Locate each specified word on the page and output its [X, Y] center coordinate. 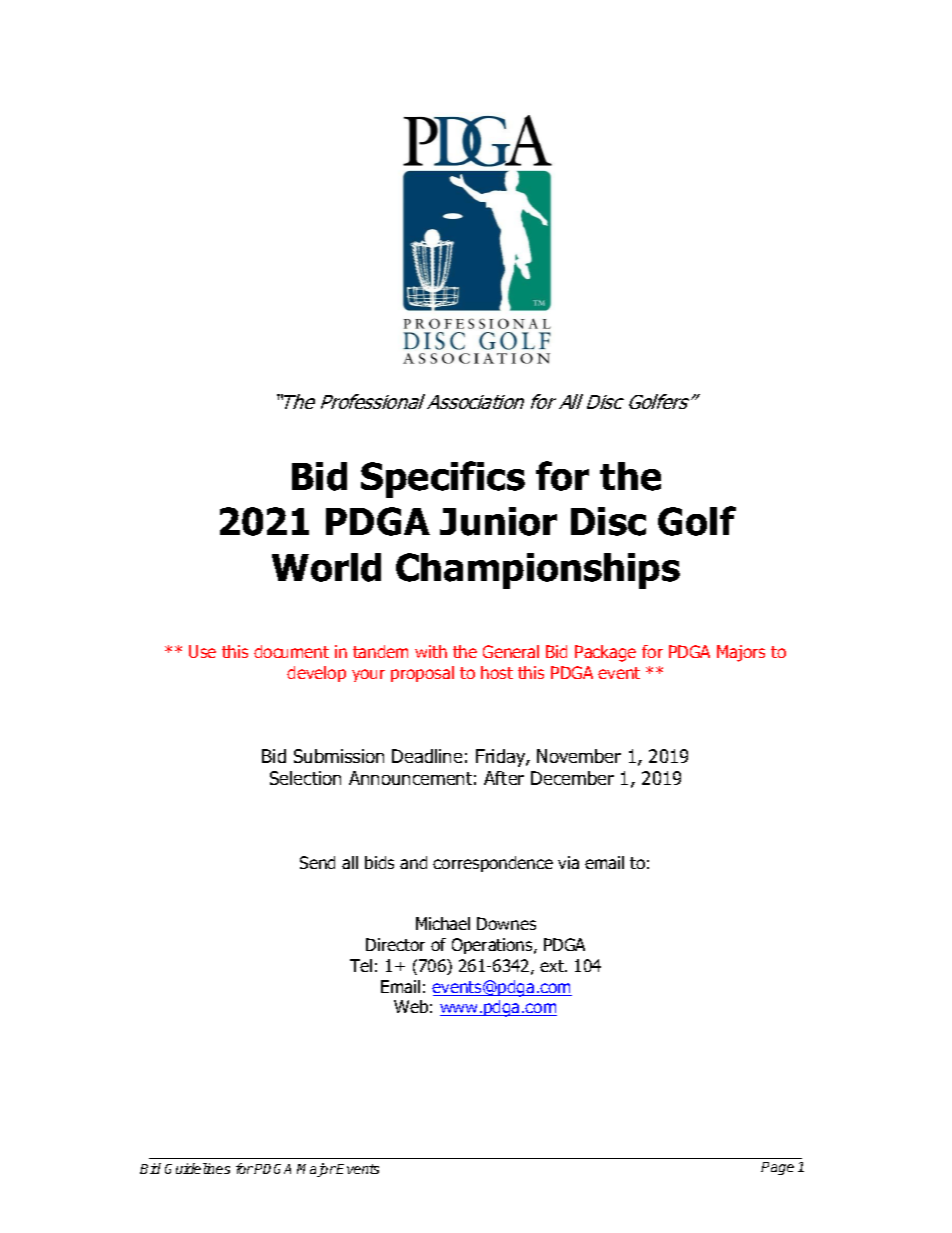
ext [553, 966]
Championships [538, 571]
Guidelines [197, 1168]
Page [777, 1168]
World [326, 567]
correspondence [493, 864]
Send [317, 862]
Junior [498, 521]
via [568, 862]
